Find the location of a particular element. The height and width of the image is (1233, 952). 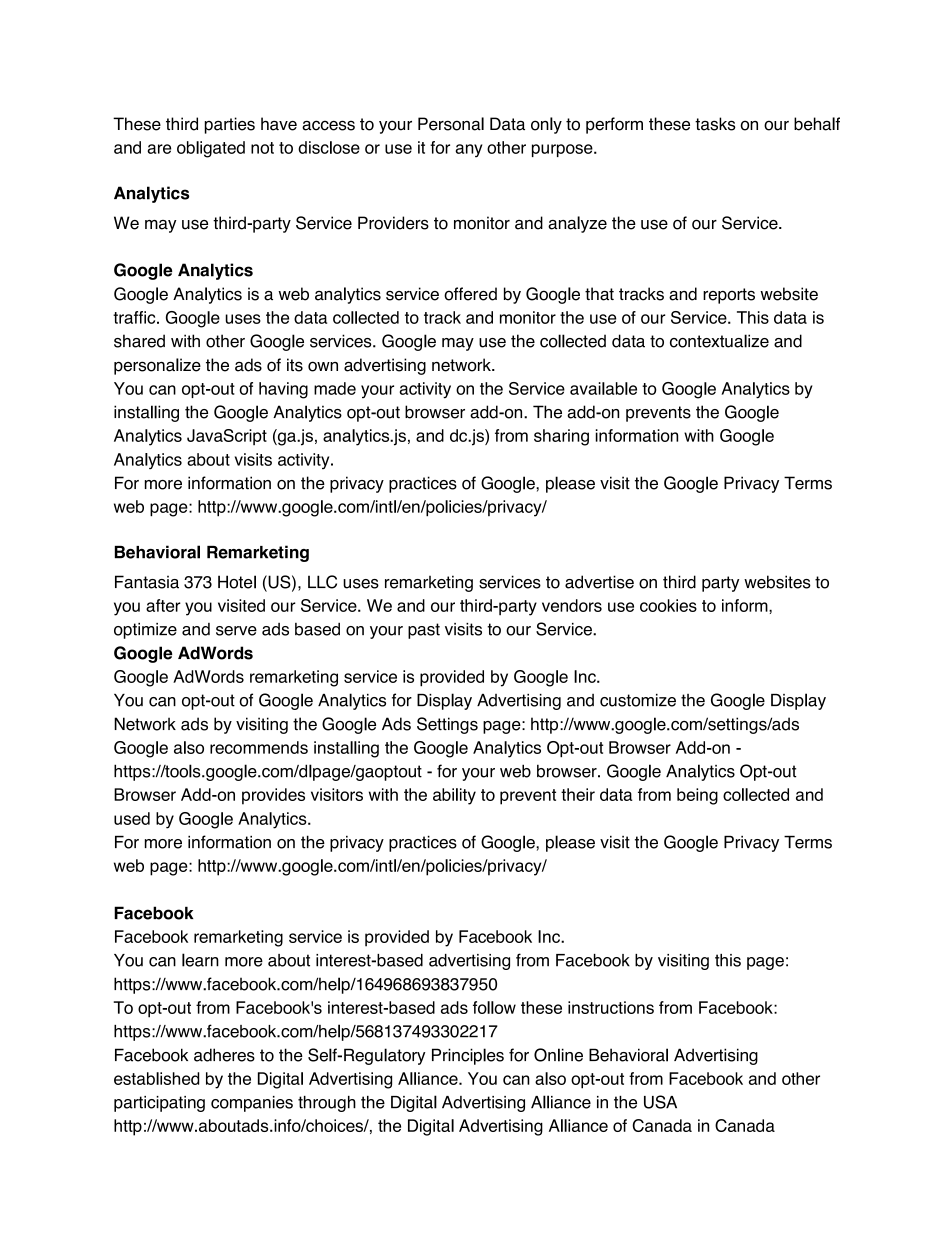

any is located at coordinates (468, 151).
